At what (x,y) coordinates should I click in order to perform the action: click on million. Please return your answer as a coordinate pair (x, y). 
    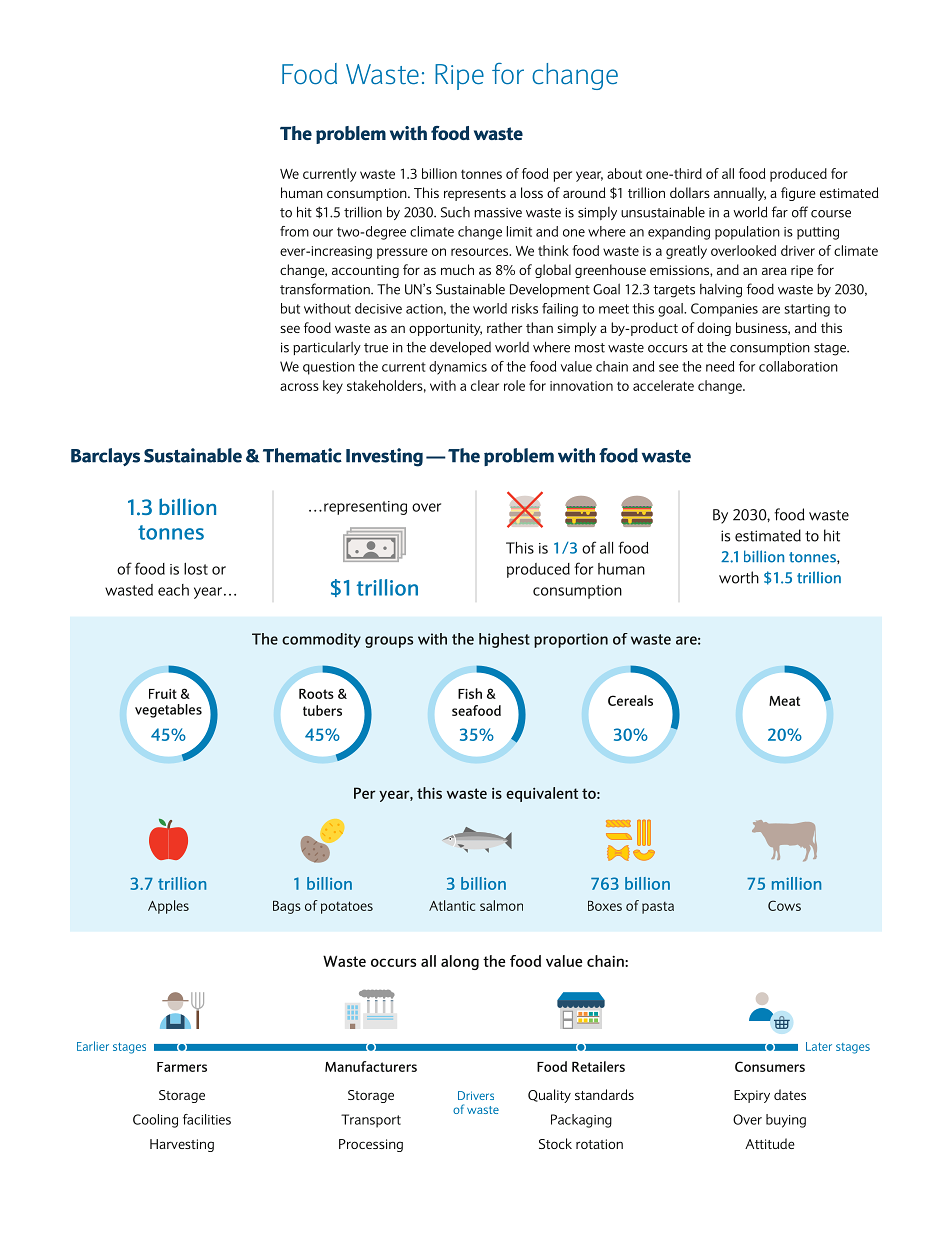
    Looking at the image, I should click on (796, 883).
